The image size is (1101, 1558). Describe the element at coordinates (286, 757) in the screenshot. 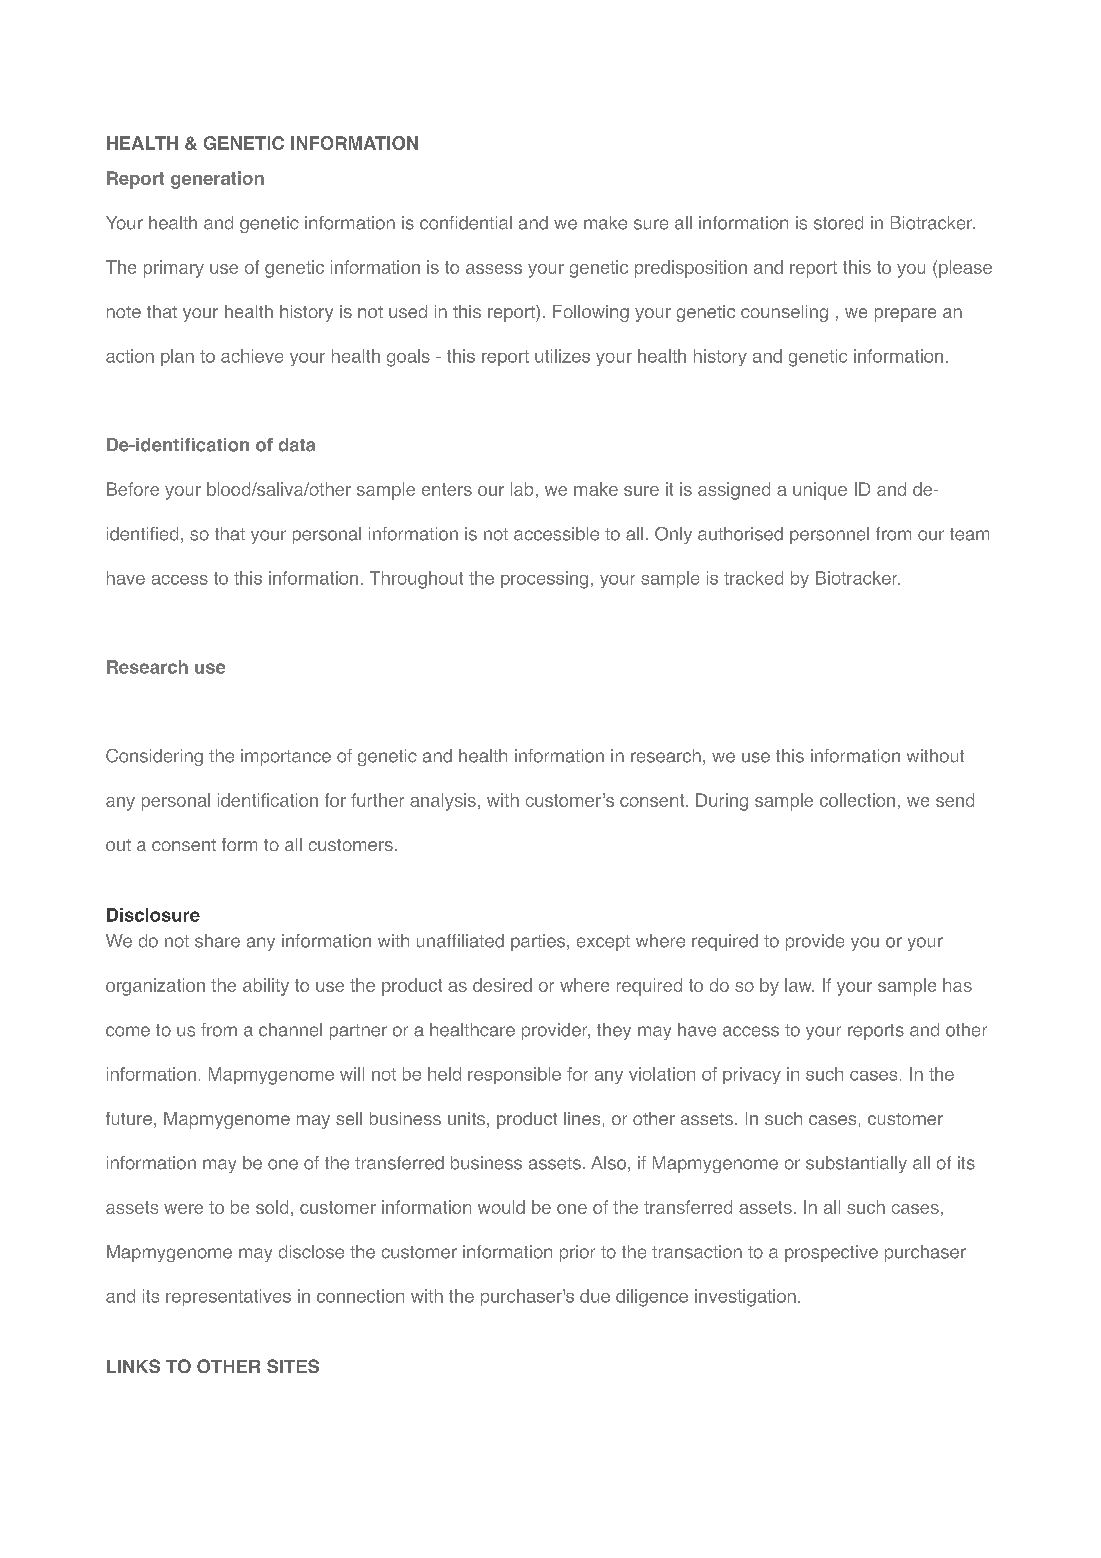

I see `importance` at that location.
